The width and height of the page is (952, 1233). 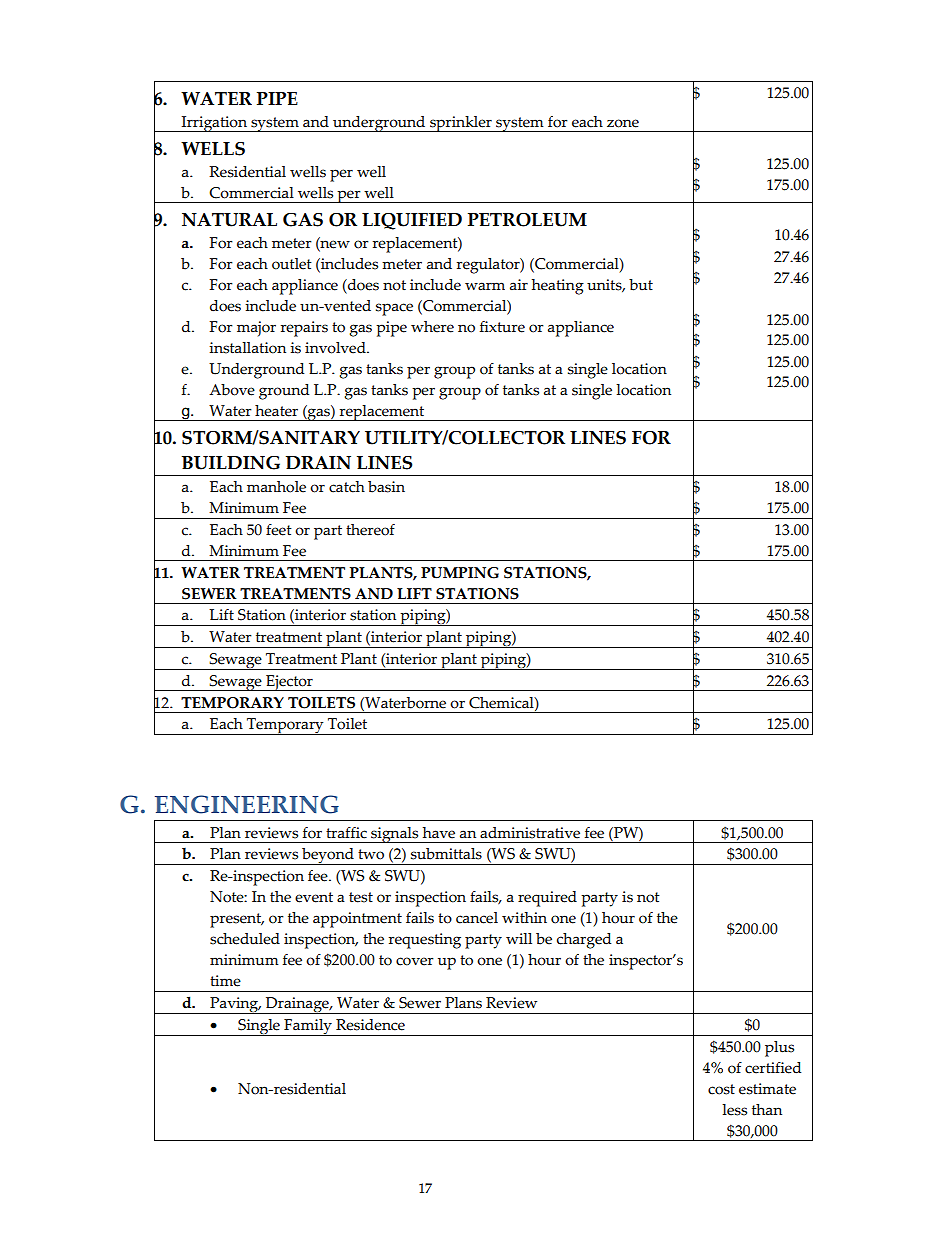 What do you see at coordinates (530, 833) in the page?
I see `administrative` at bounding box center [530, 833].
